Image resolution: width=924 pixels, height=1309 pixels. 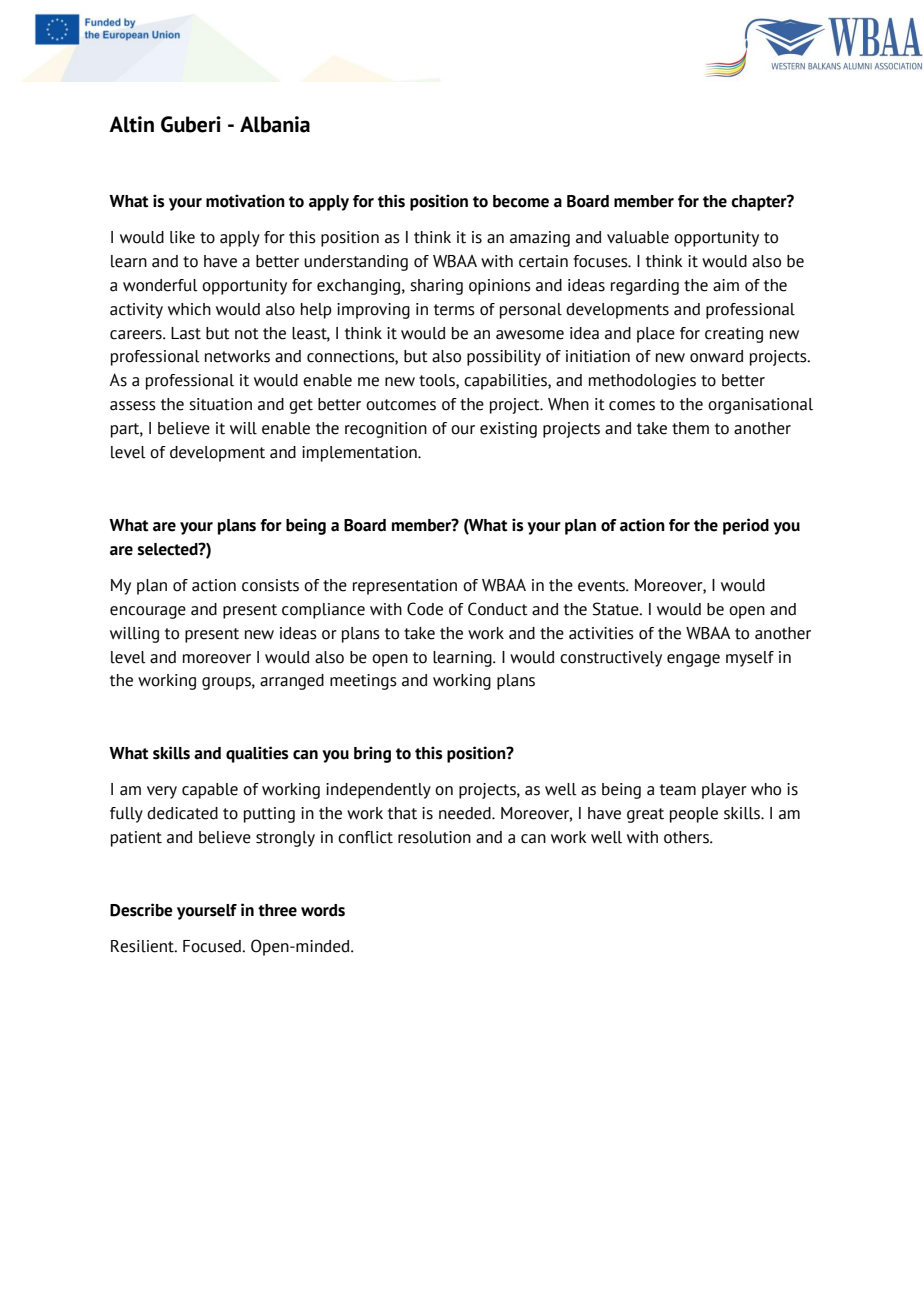 I want to click on period, so click(x=746, y=526).
